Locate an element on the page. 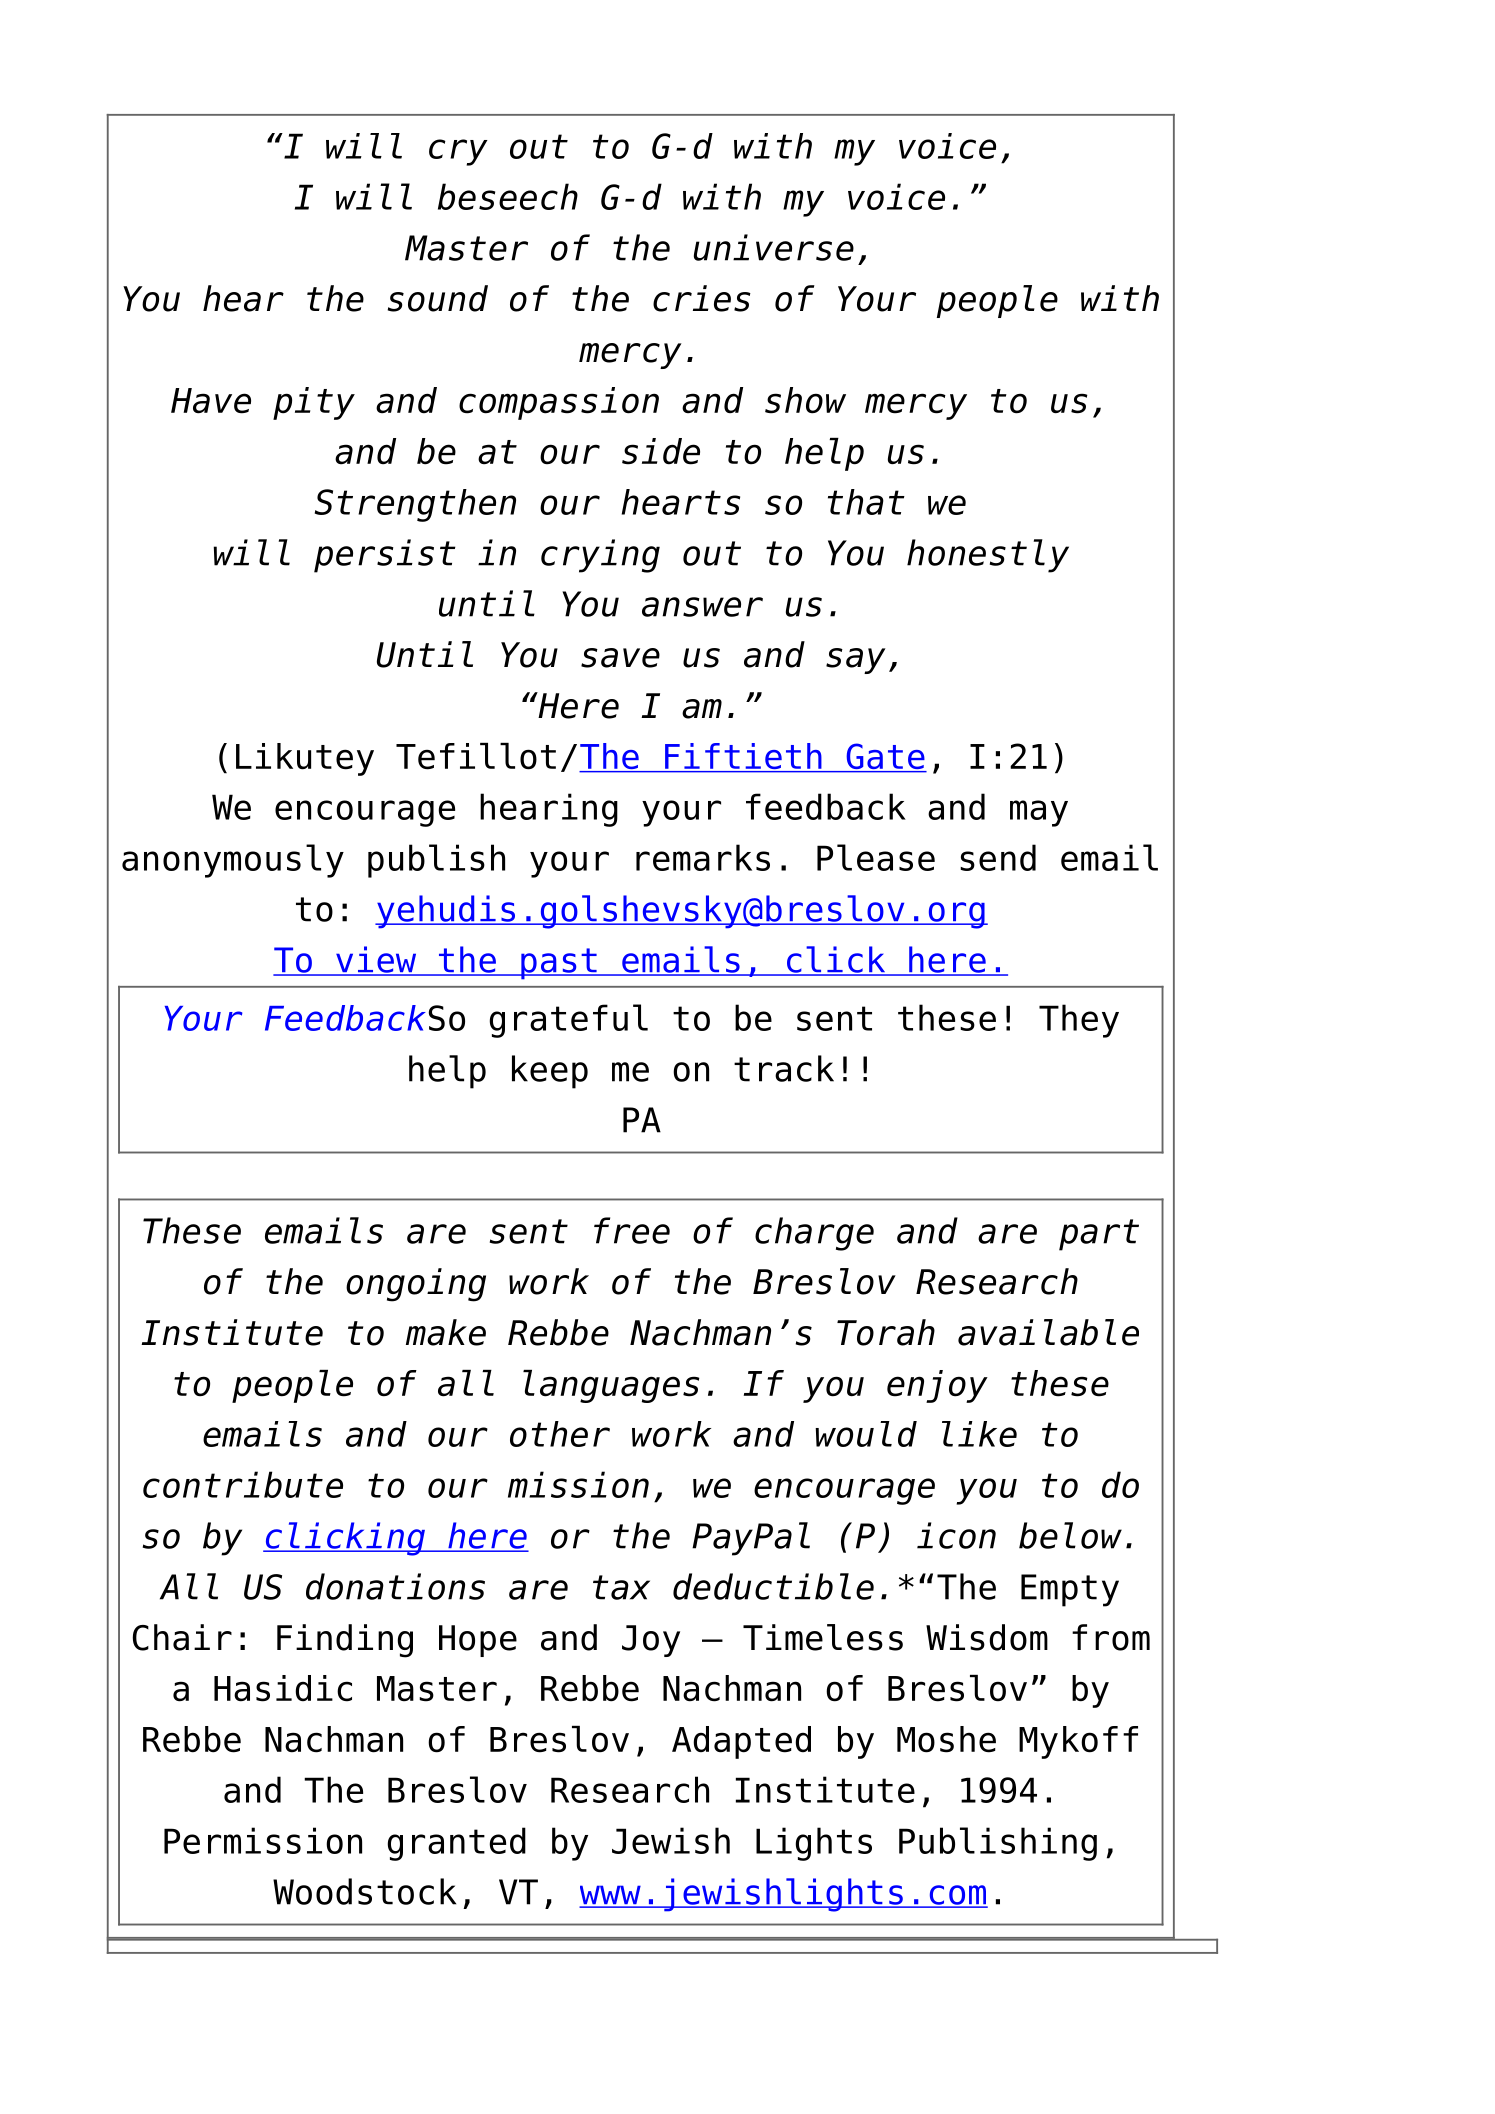  universe is located at coordinates (774, 247).
